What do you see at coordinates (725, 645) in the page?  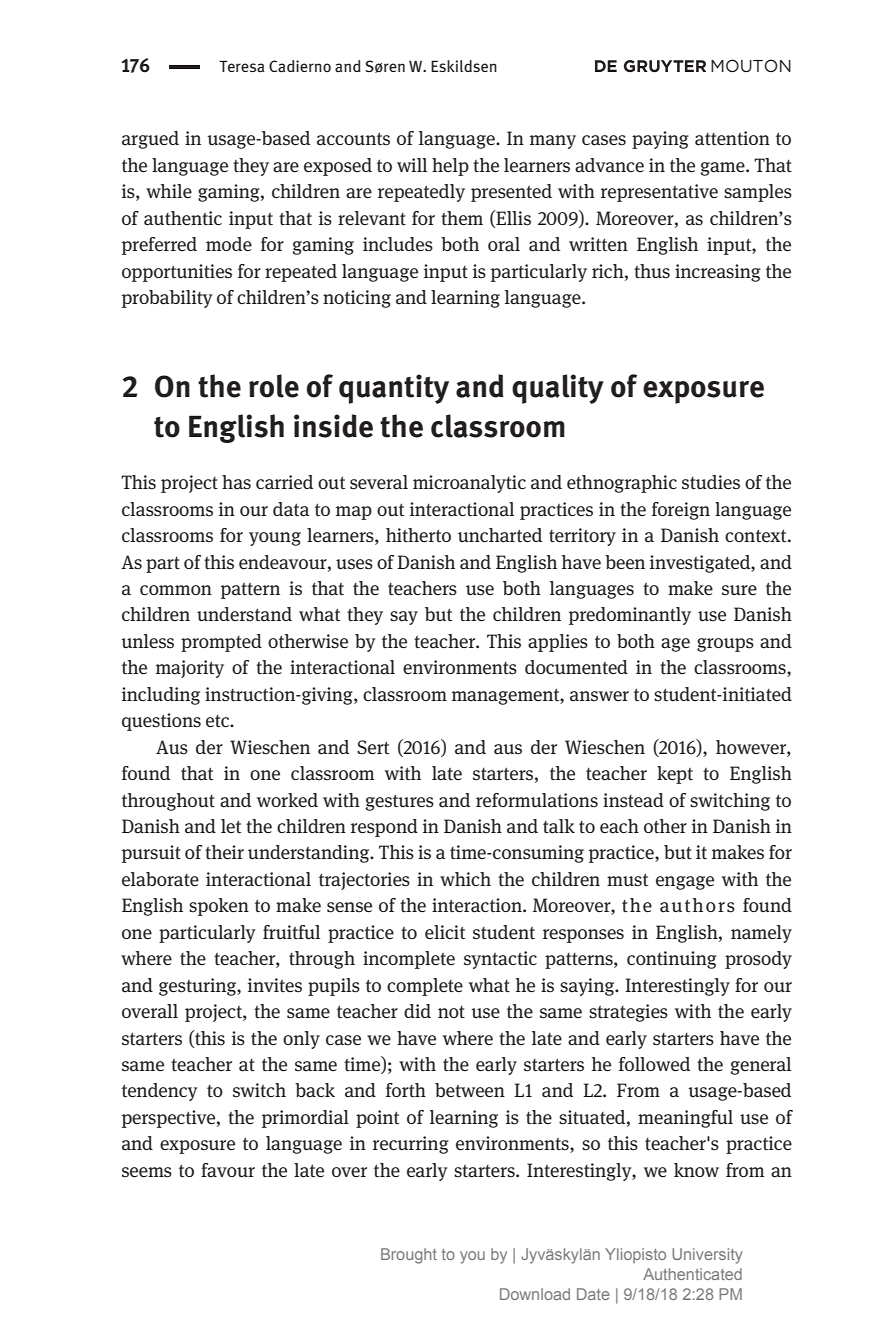 I see `groups` at bounding box center [725, 645].
